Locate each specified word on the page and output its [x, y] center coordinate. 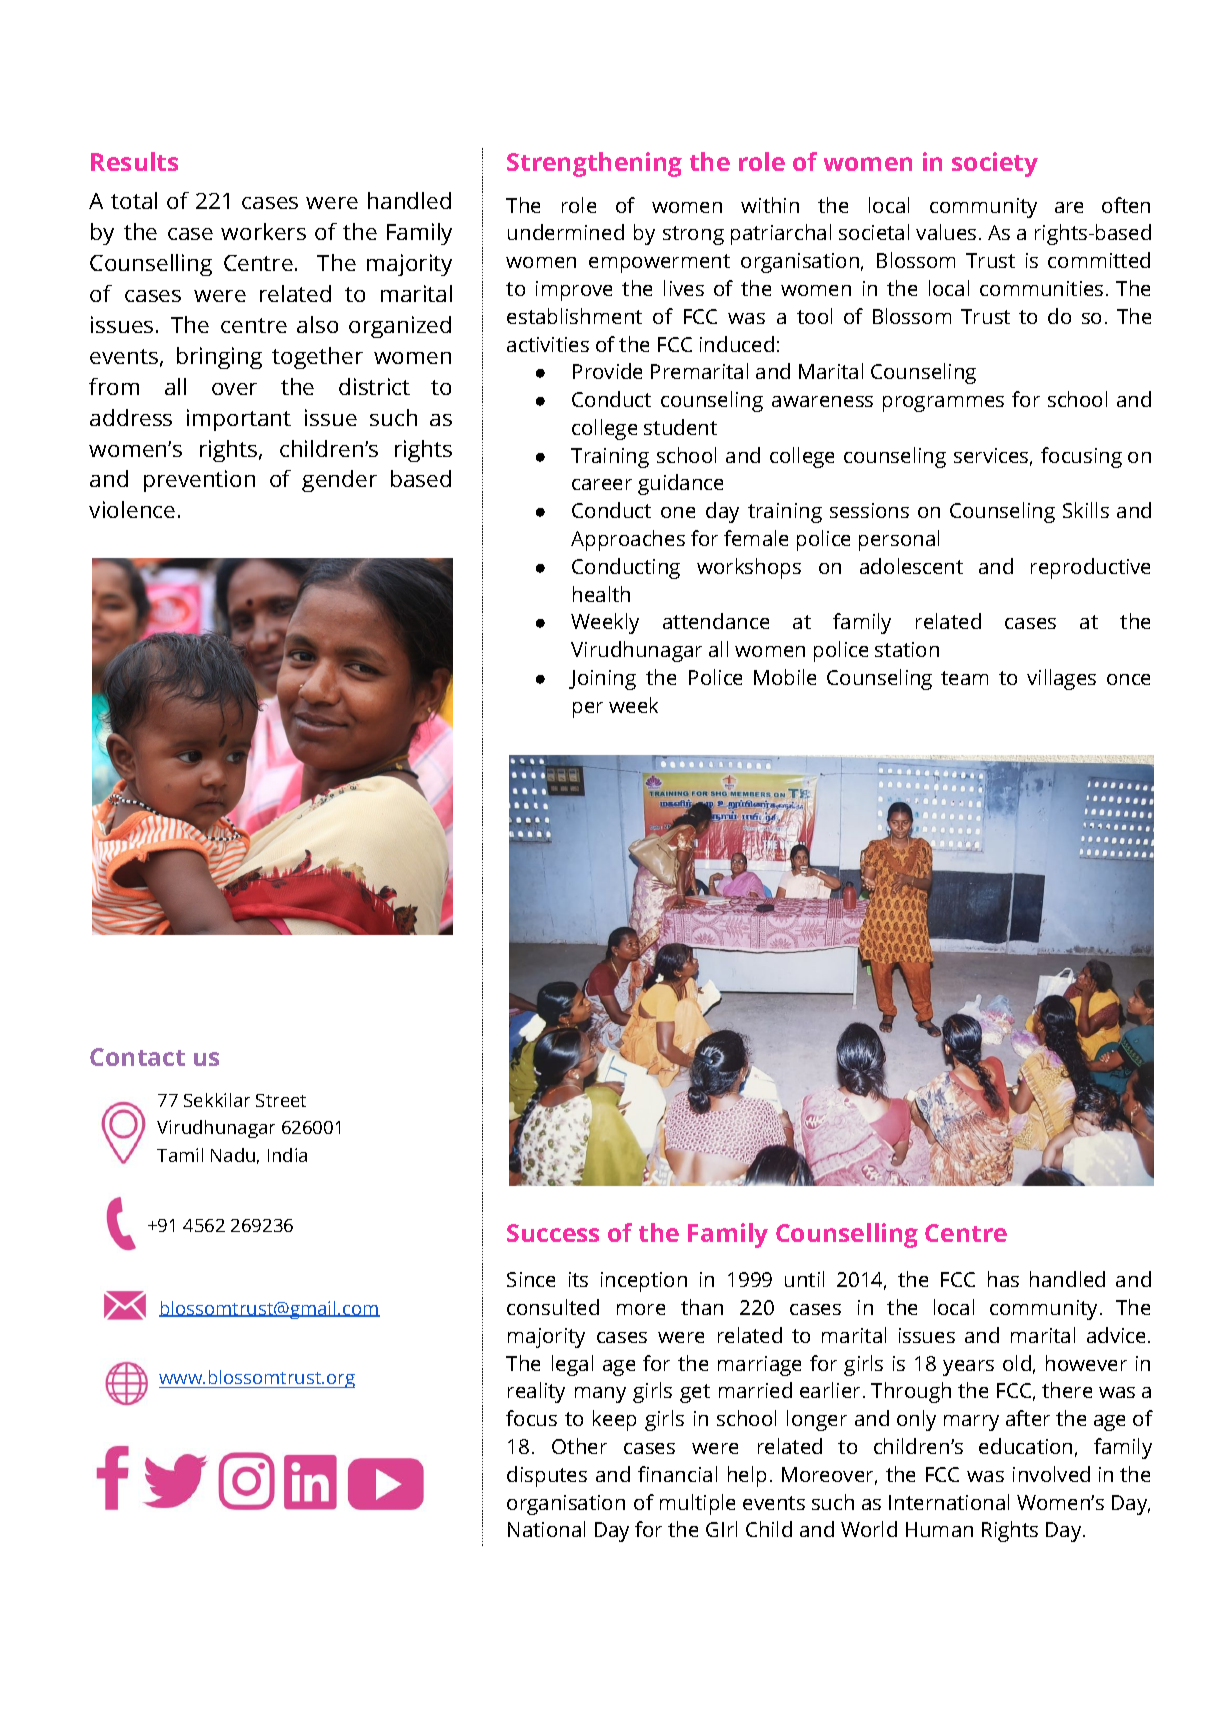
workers [263, 231]
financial [677, 1474]
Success [553, 1233]
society [995, 164]
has [1003, 1279]
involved [1051, 1474]
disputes [547, 1476]
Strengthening [594, 164]
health [601, 594]
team [964, 678]
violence [132, 509]
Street [281, 1100]
